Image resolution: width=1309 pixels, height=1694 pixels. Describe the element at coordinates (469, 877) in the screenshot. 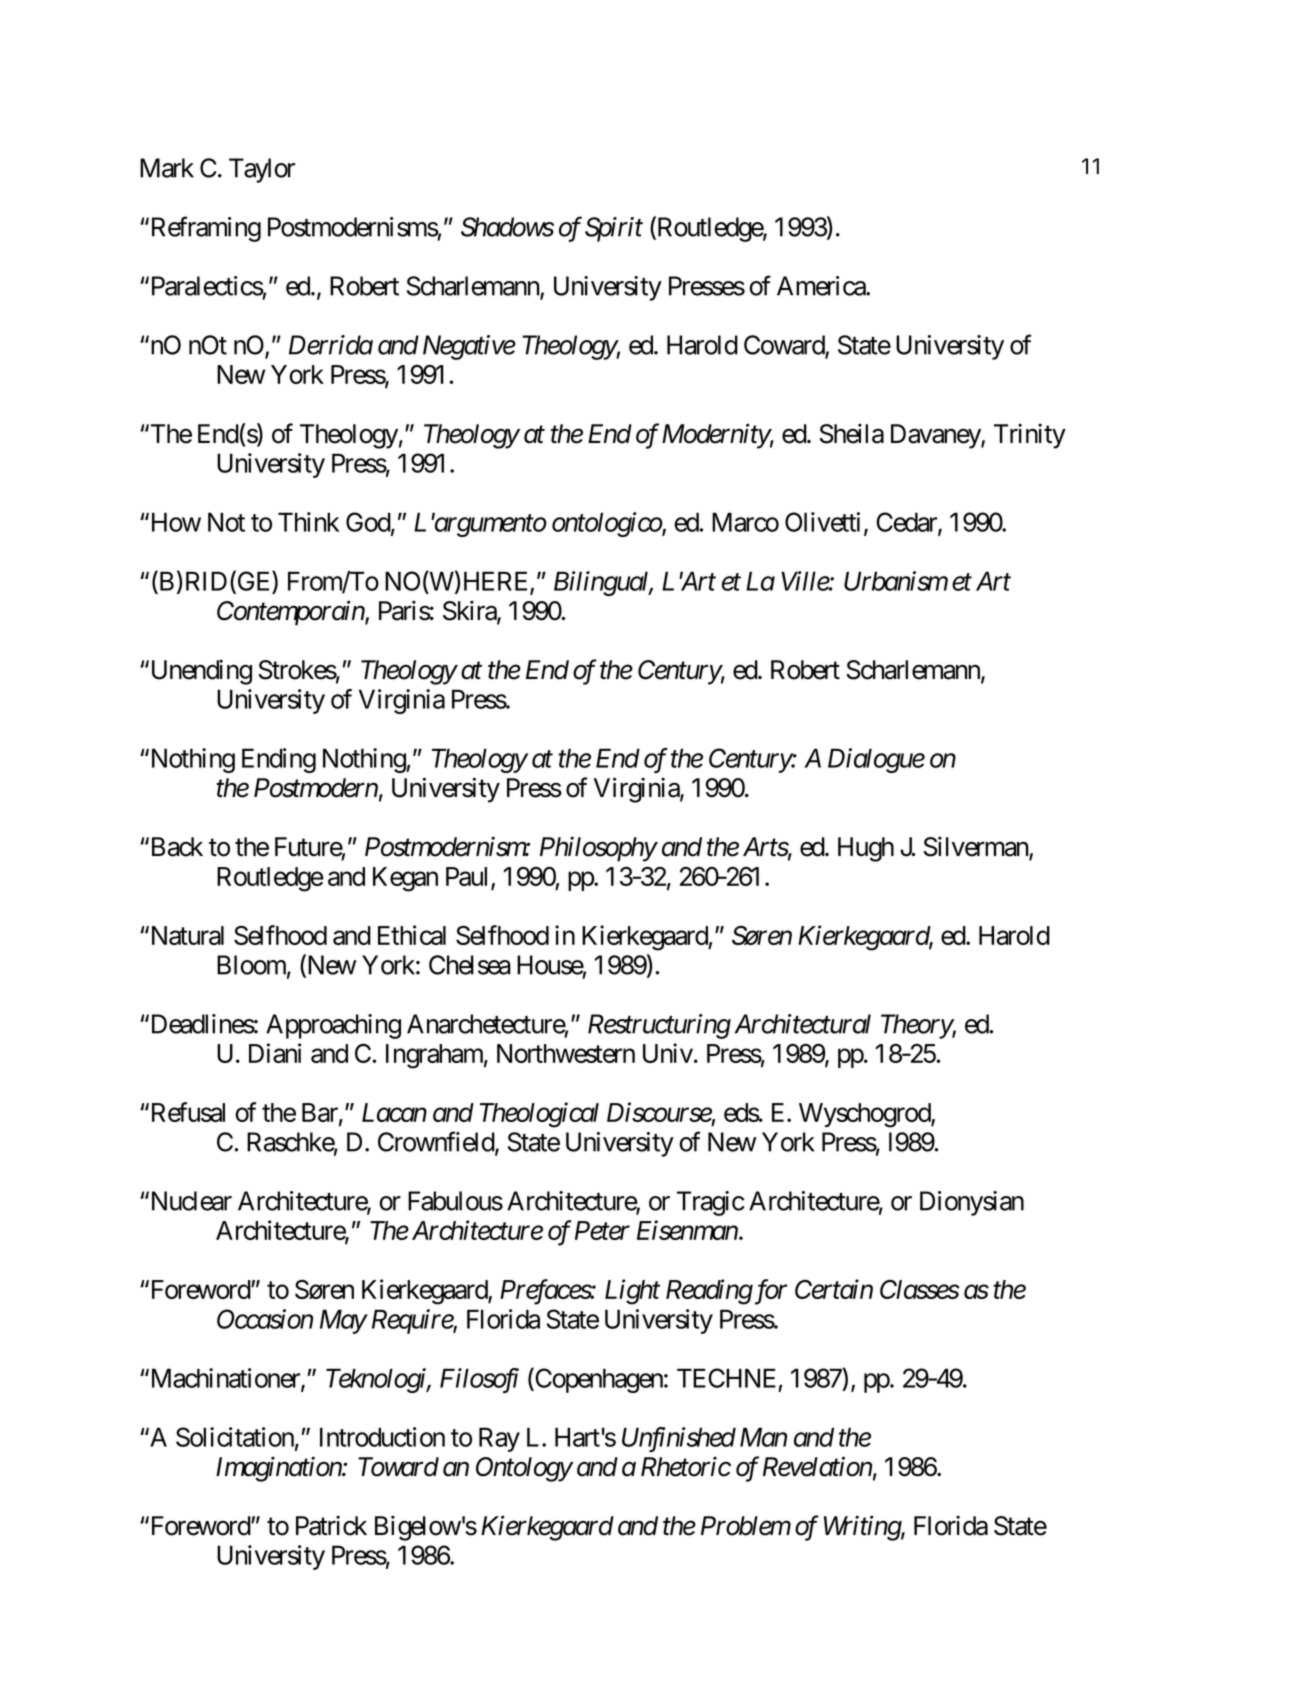

I see `Paul` at that location.
